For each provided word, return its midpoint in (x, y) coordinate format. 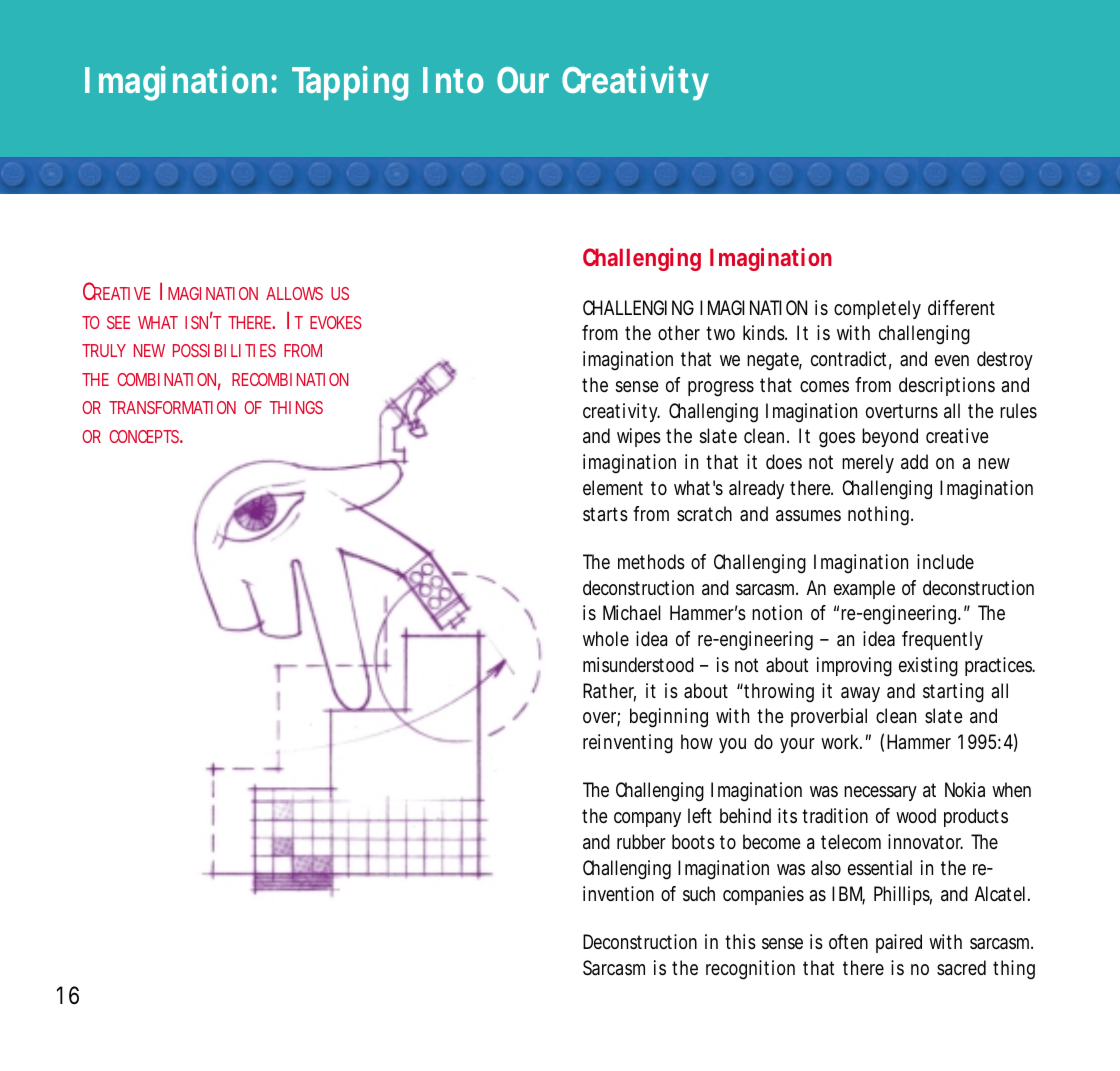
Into (453, 80)
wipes (639, 437)
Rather (609, 692)
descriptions (947, 386)
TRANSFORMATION (172, 407)
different (961, 307)
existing (928, 667)
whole (606, 638)
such (699, 893)
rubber (641, 841)
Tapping (350, 83)
